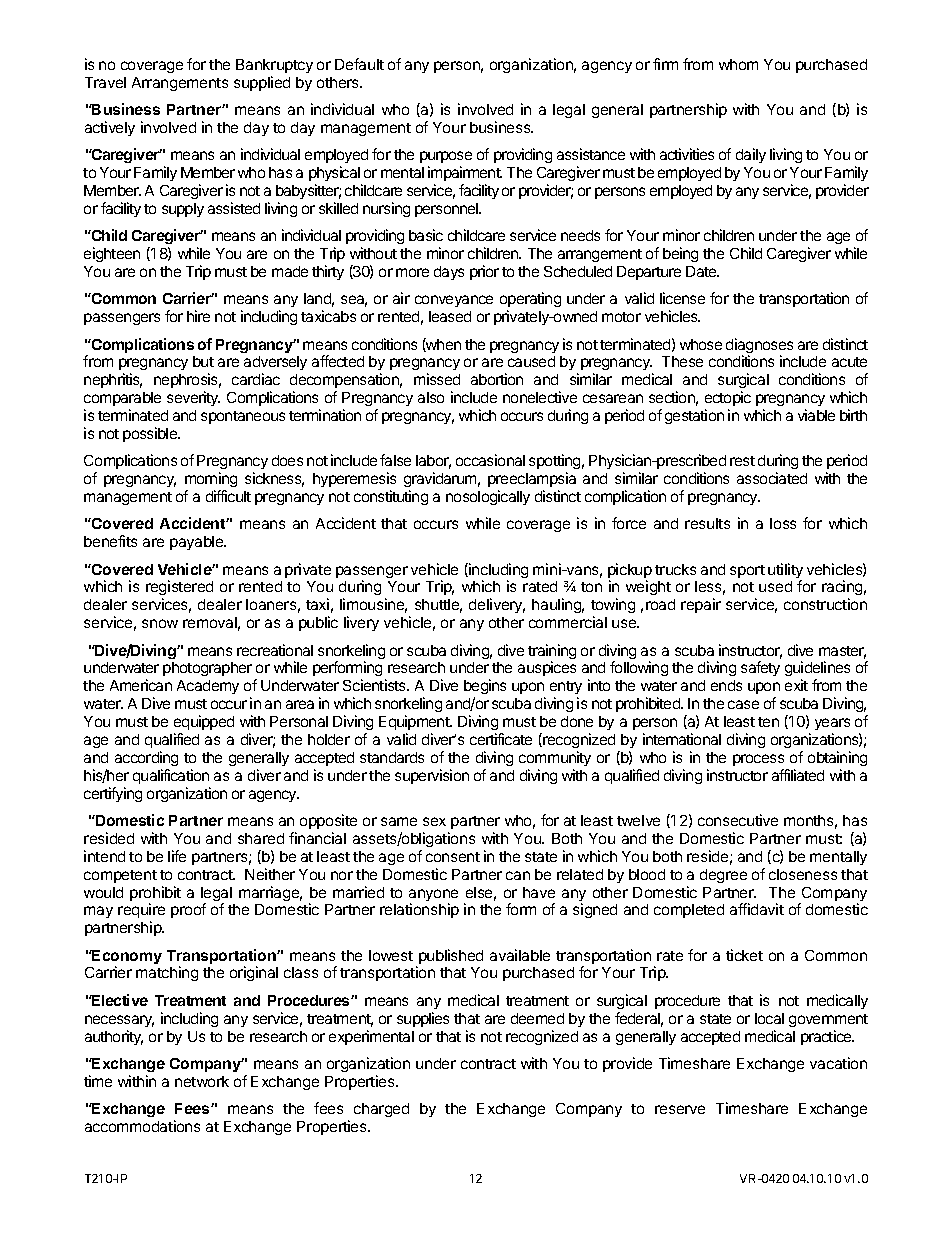 This image has width=952, height=1233. Describe the element at coordinates (738, 820) in the image. I see `consecutive` at that location.
